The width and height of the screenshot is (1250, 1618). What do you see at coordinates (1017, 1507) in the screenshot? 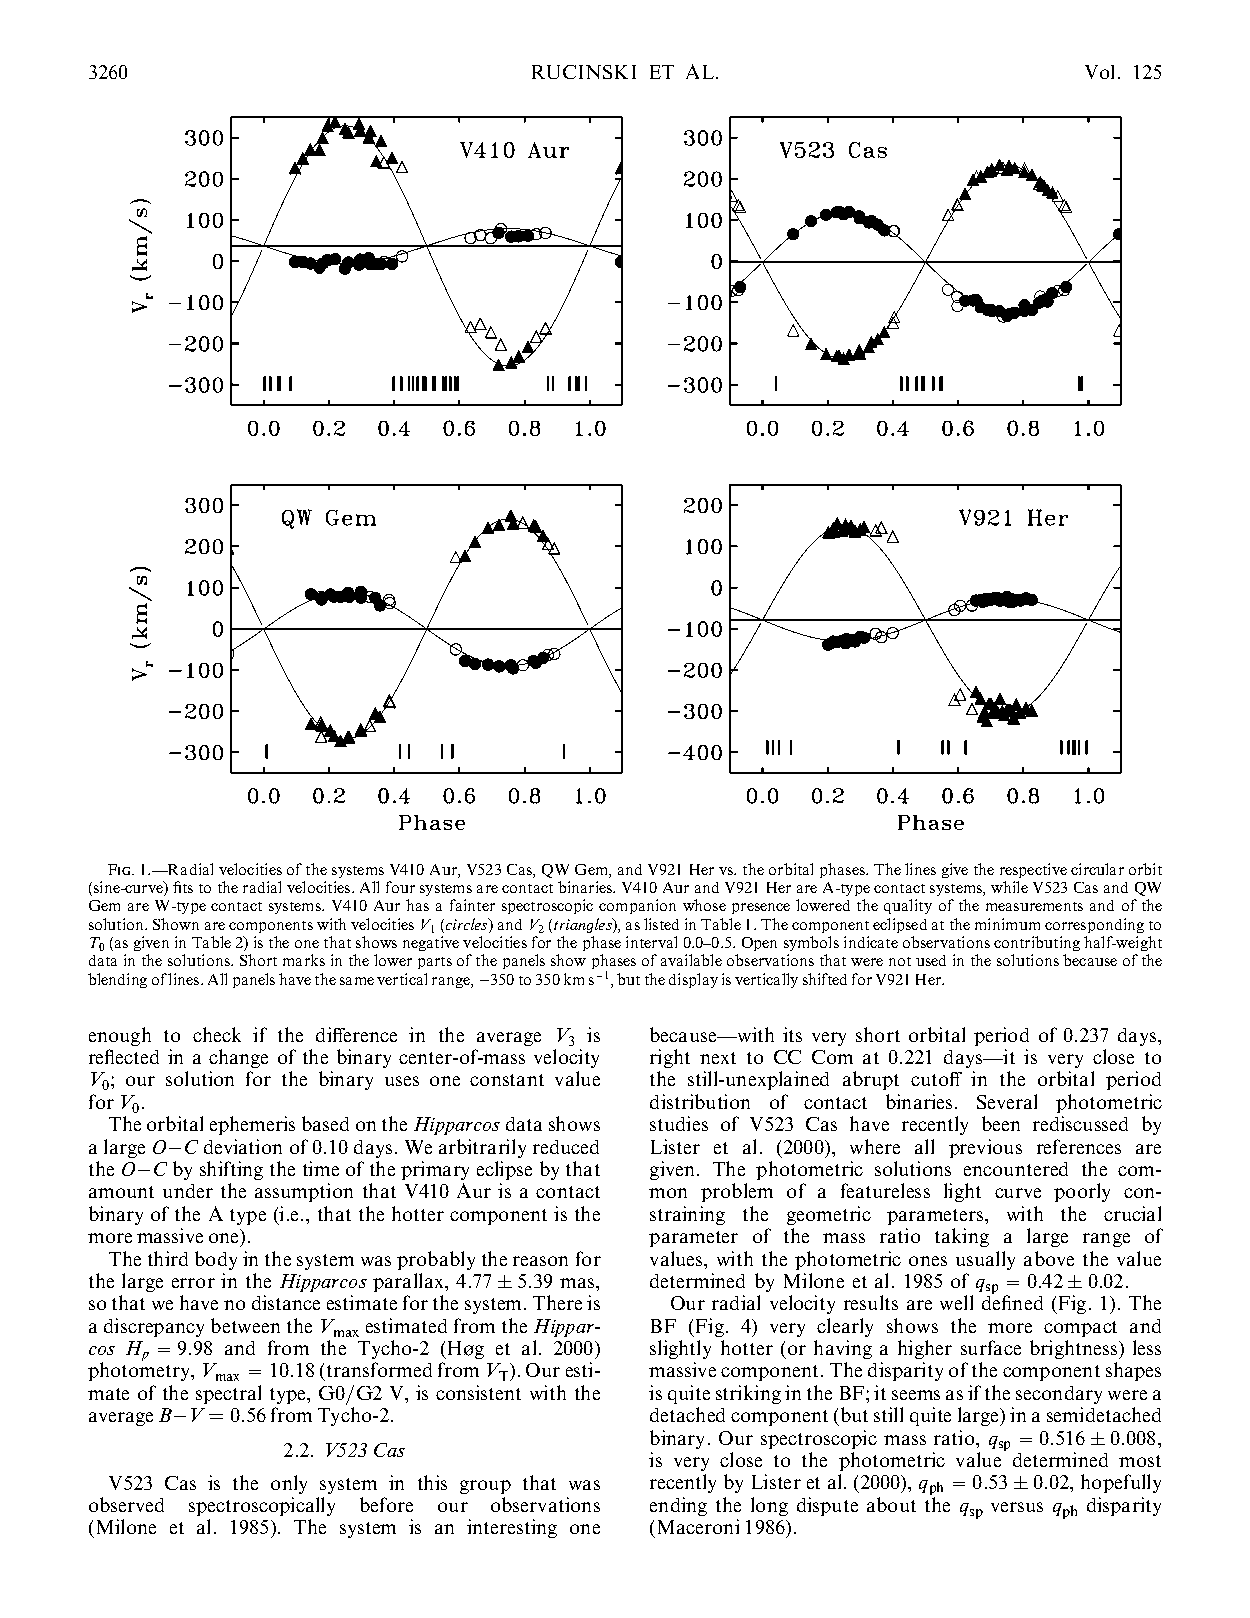
I see `versus` at bounding box center [1017, 1507].
